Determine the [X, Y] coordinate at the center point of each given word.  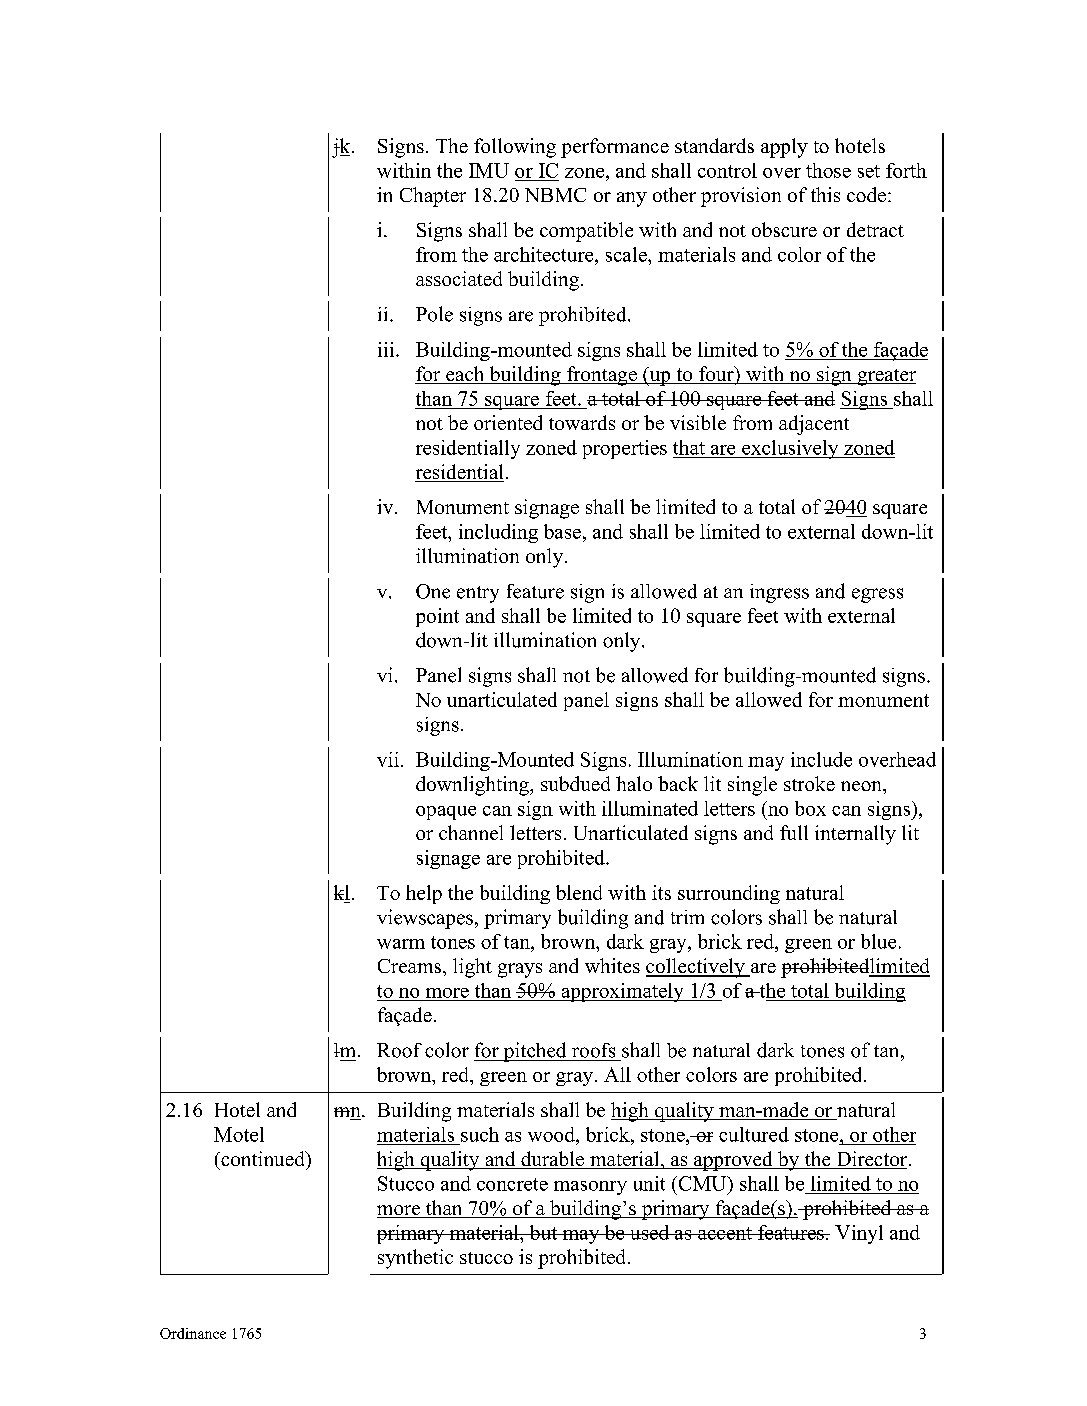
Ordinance [193, 1333]
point [437, 617]
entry [478, 594]
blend [579, 892]
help [424, 894]
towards [582, 422]
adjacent [814, 425]
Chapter [433, 197]
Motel [239, 1134]
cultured [754, 1134]
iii [387, 349]
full [794, 832]
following [515, 148]
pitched [535, 1052]
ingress [779, 593]
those [828, 170]
